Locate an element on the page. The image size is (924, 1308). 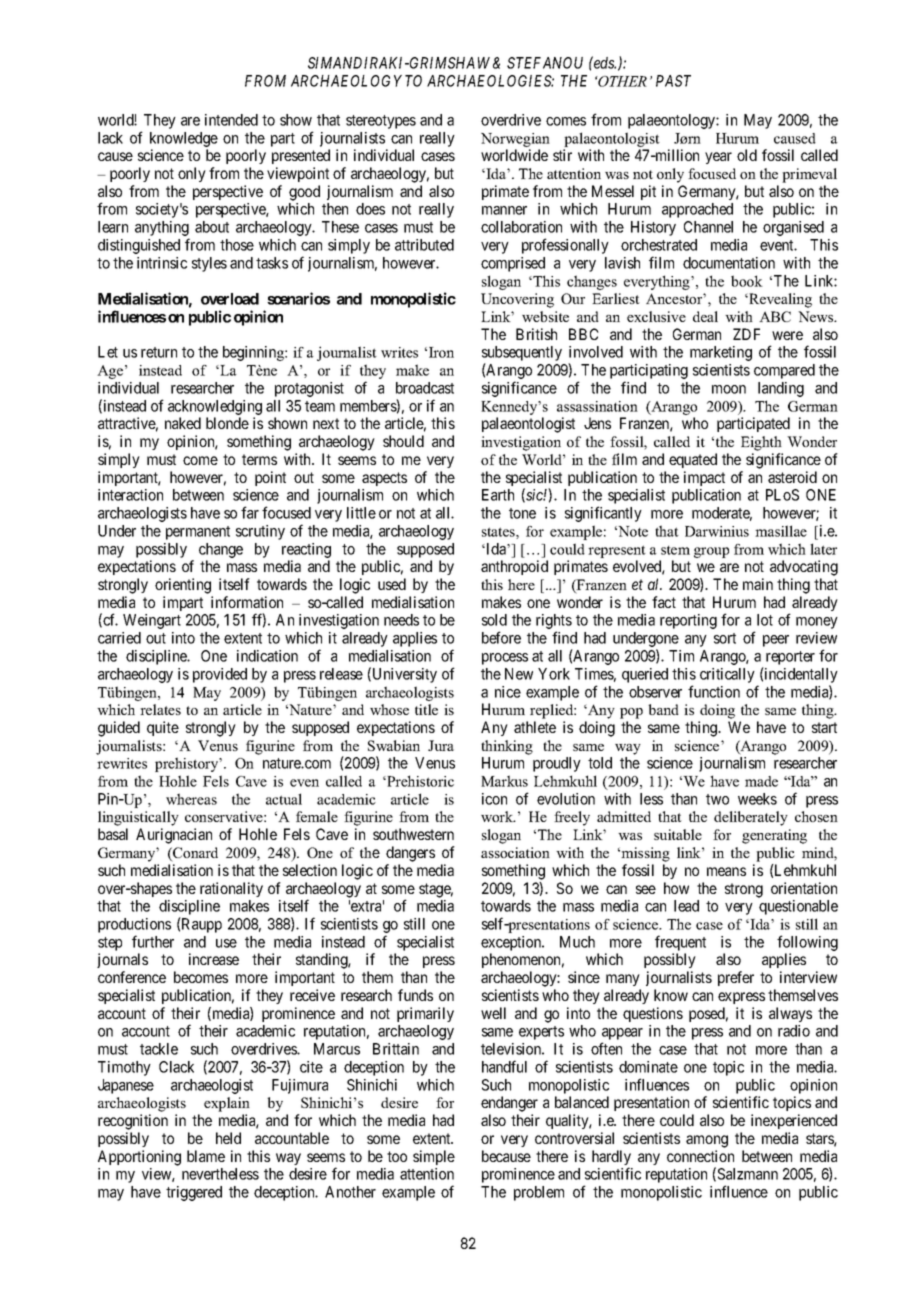
Earth is located at coordinates (498, 495).
